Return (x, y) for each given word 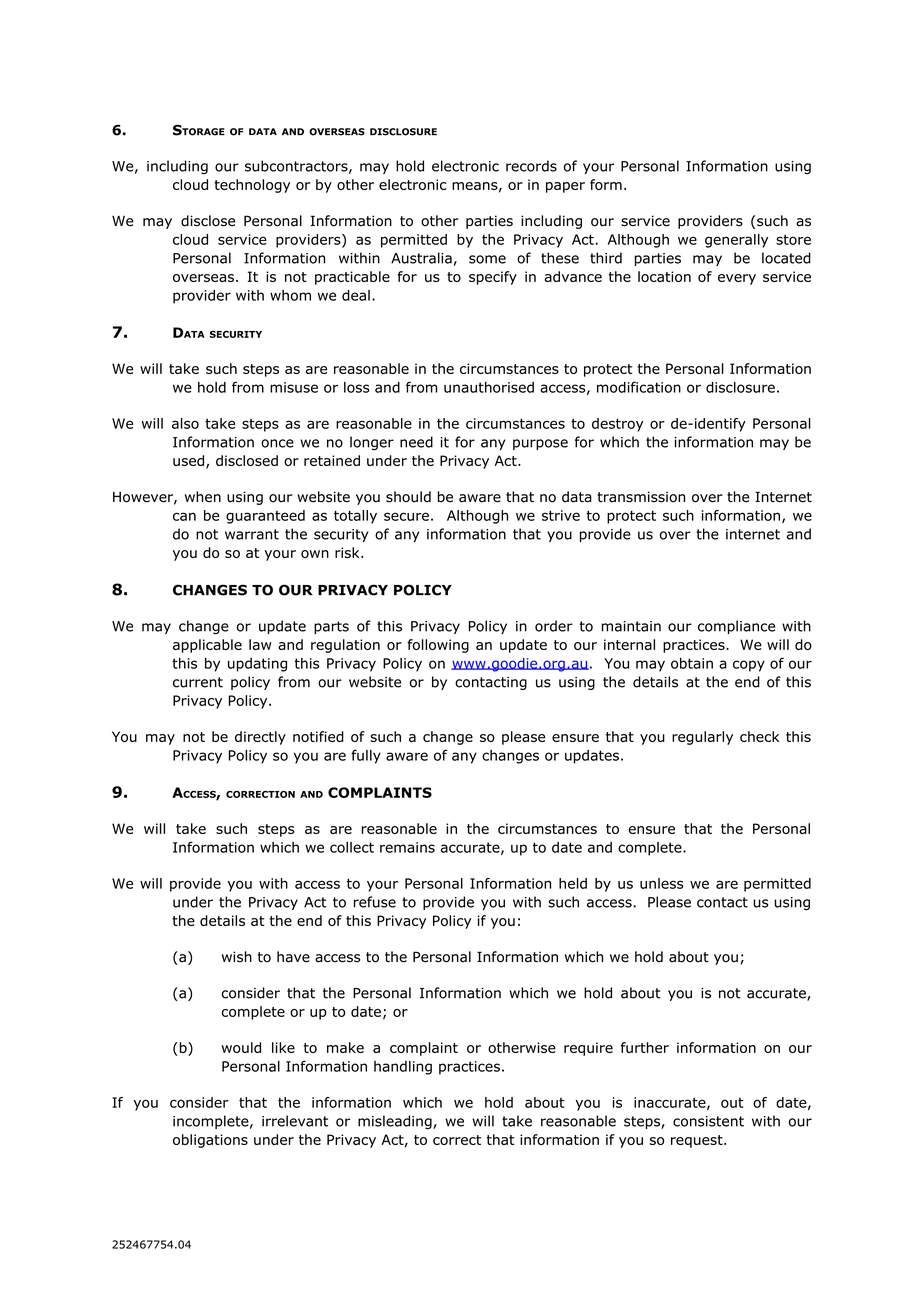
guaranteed (265, 517)
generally (736, 241)
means (475, 186)
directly (260, 738)
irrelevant (295, 1121)
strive (561, 515)
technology (252, 186)
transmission (641, 497)
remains (407, 847)
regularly (702, 738)
